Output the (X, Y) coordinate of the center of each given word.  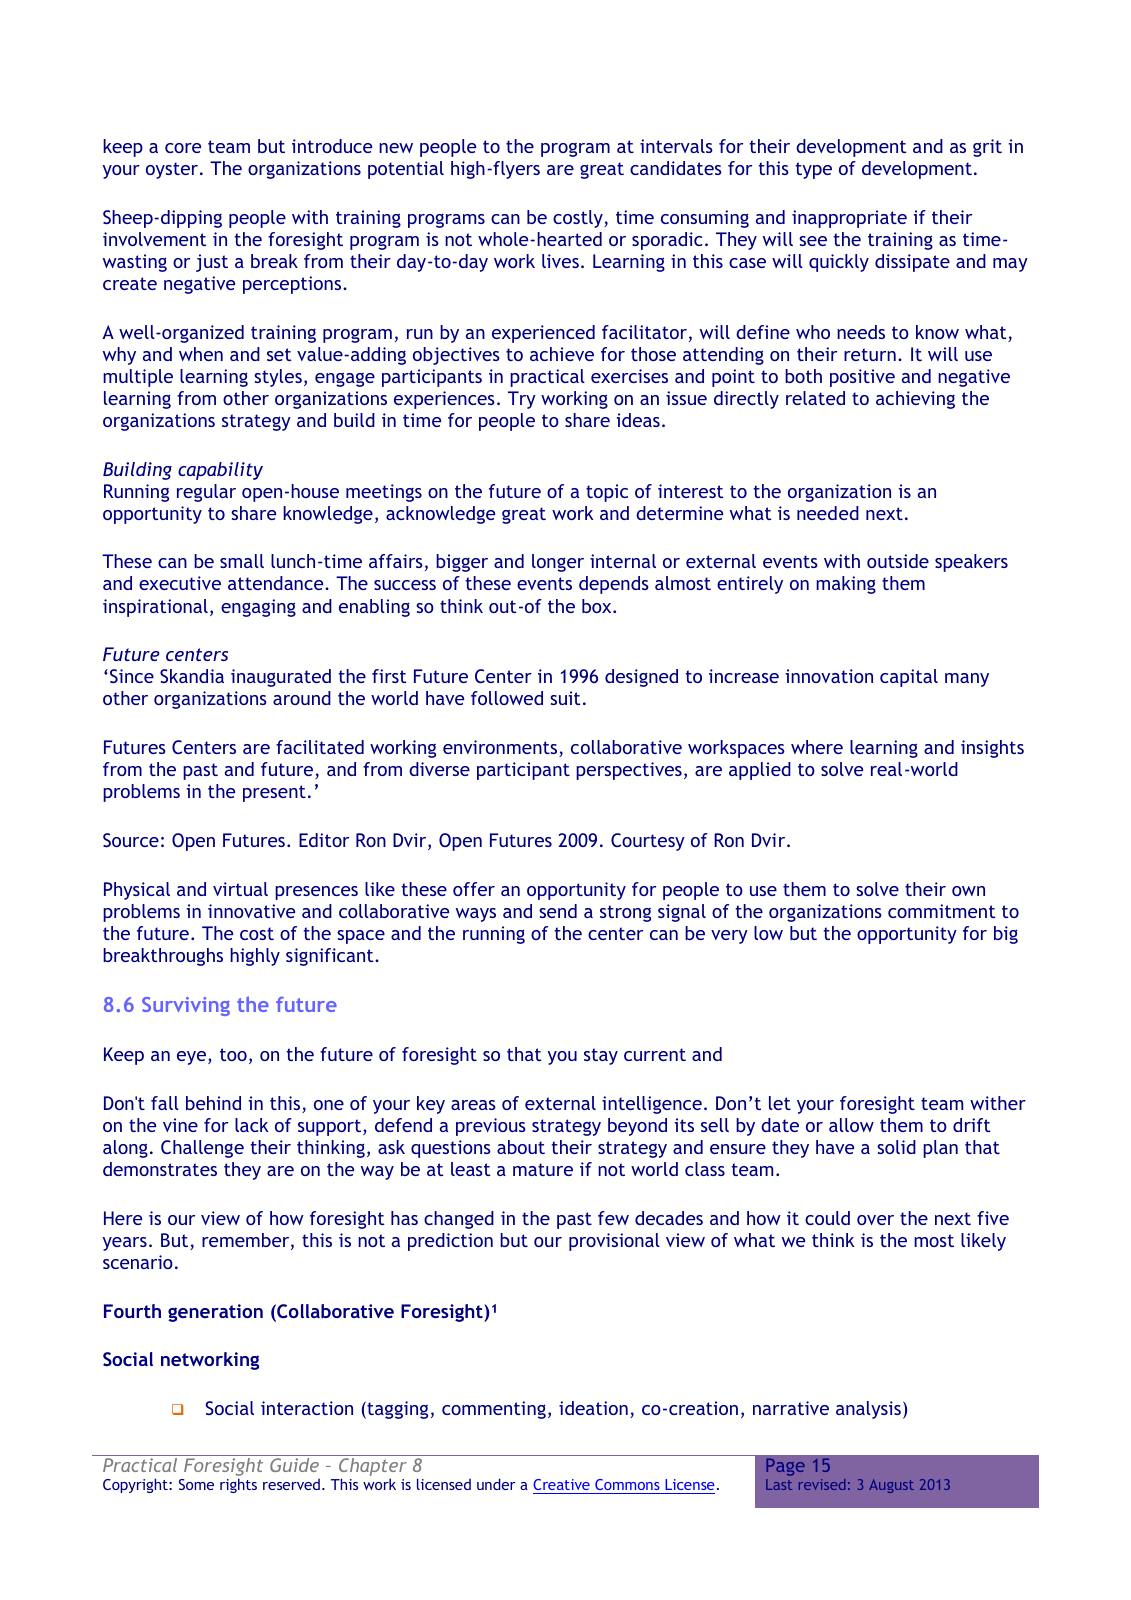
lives (560, 261)
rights (238, 1485)
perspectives (629, 771)
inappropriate (849, 219)
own (968, 891)
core (183, 148)
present (274, 793)
